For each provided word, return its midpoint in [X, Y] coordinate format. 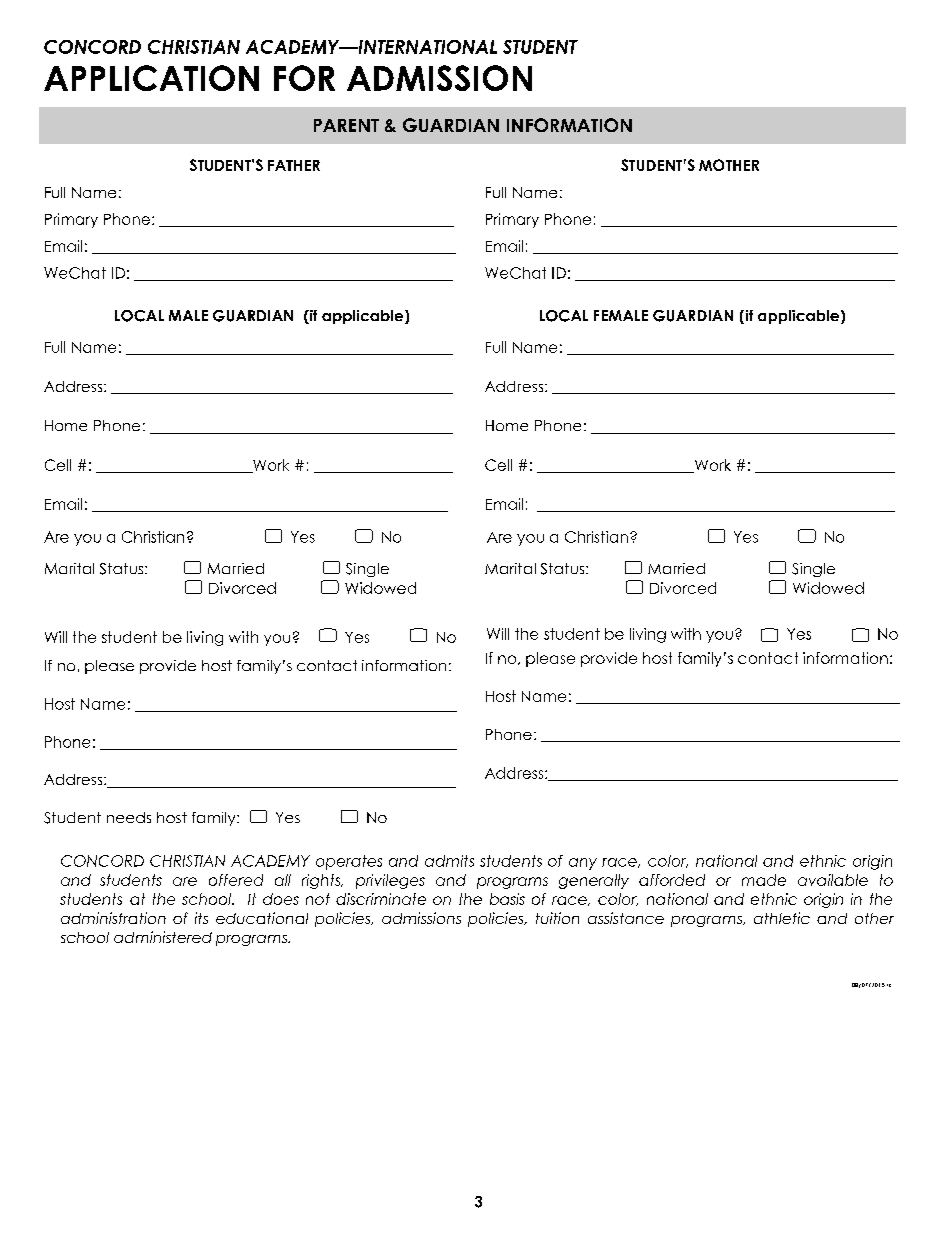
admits [449, 861]
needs [129, 817]
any [583, 864]
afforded [672, 880]
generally [594, 881]
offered [236, 880]
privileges [390, 881]
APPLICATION [151, 78]
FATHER [294, 165]
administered [163, 937]
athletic [782, 918]
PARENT [346, 125]
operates [349, 862]
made [764, 880]
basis [507, 899]
